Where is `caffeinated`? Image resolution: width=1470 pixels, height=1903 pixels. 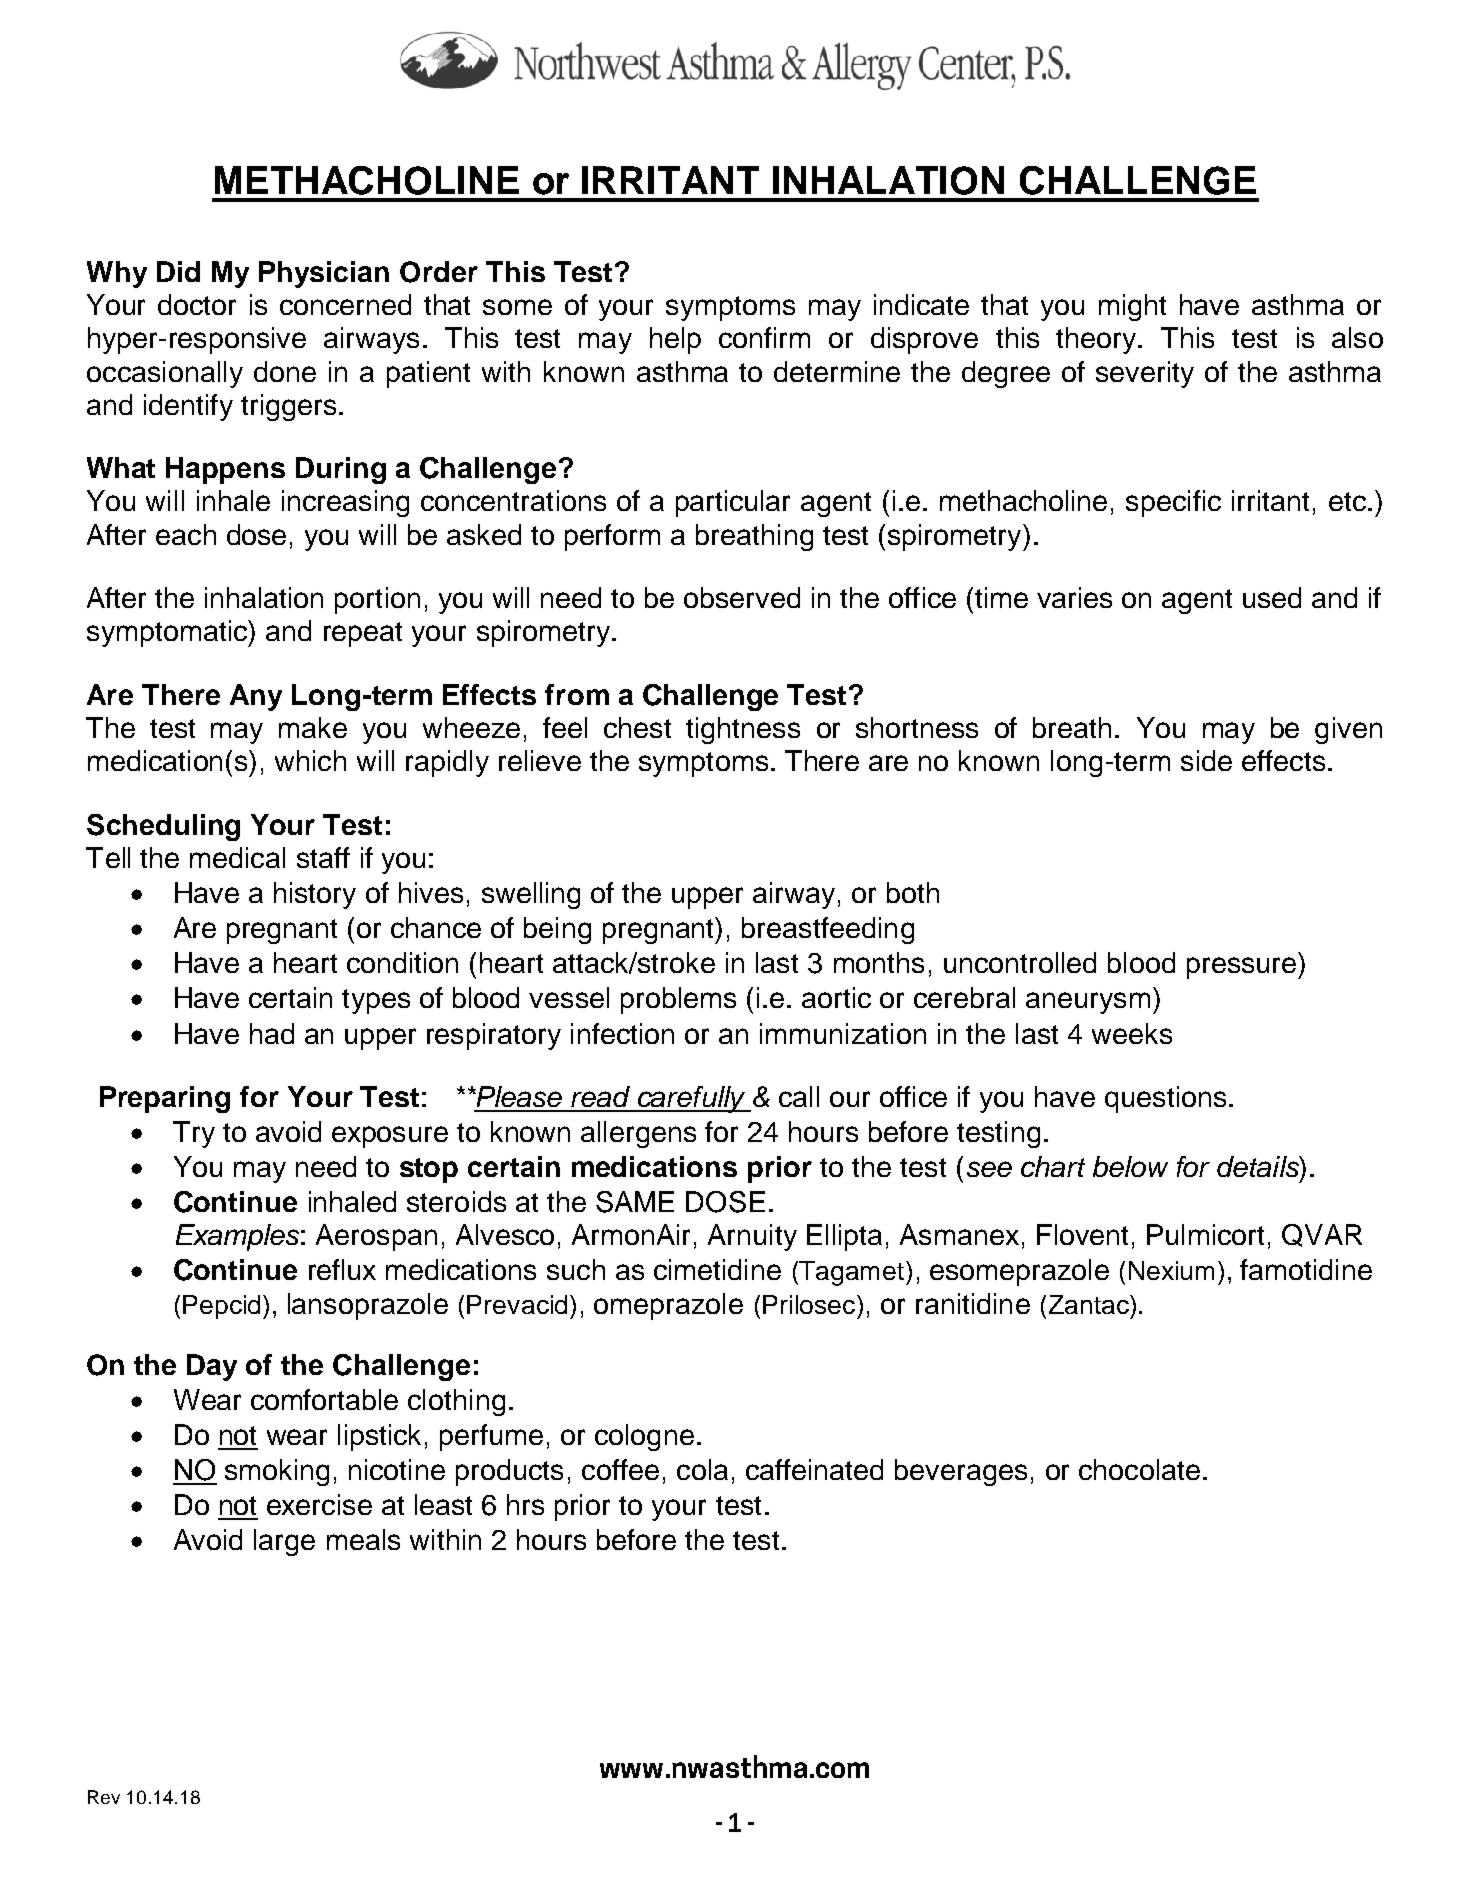
caffeinated is located at coordinates (814, 1469).
